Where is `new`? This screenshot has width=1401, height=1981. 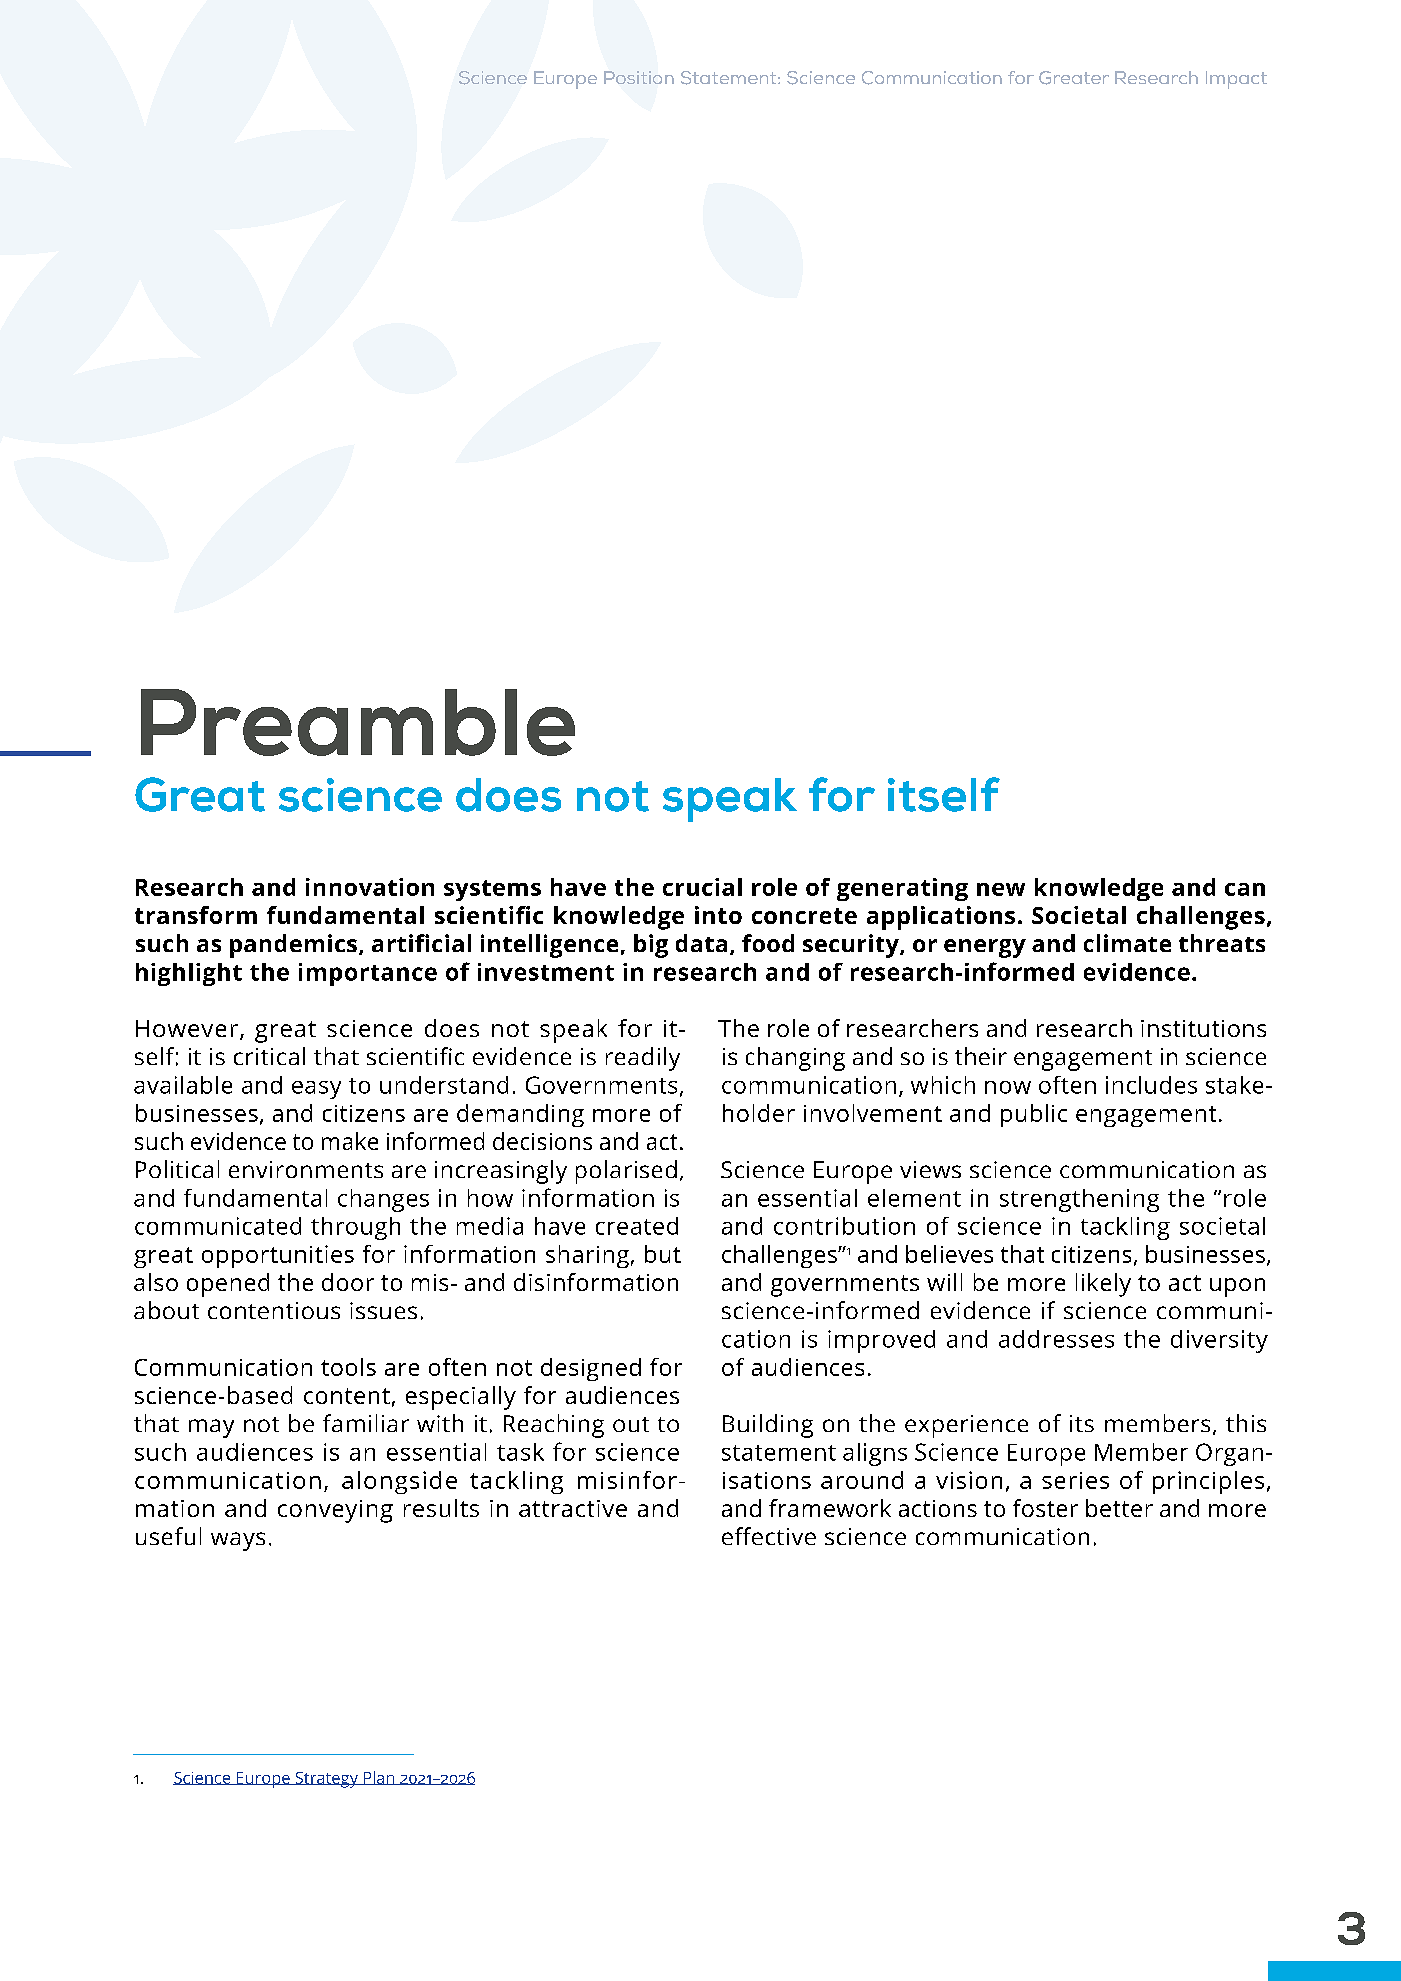
new is located at coordinates (1001, 889).
